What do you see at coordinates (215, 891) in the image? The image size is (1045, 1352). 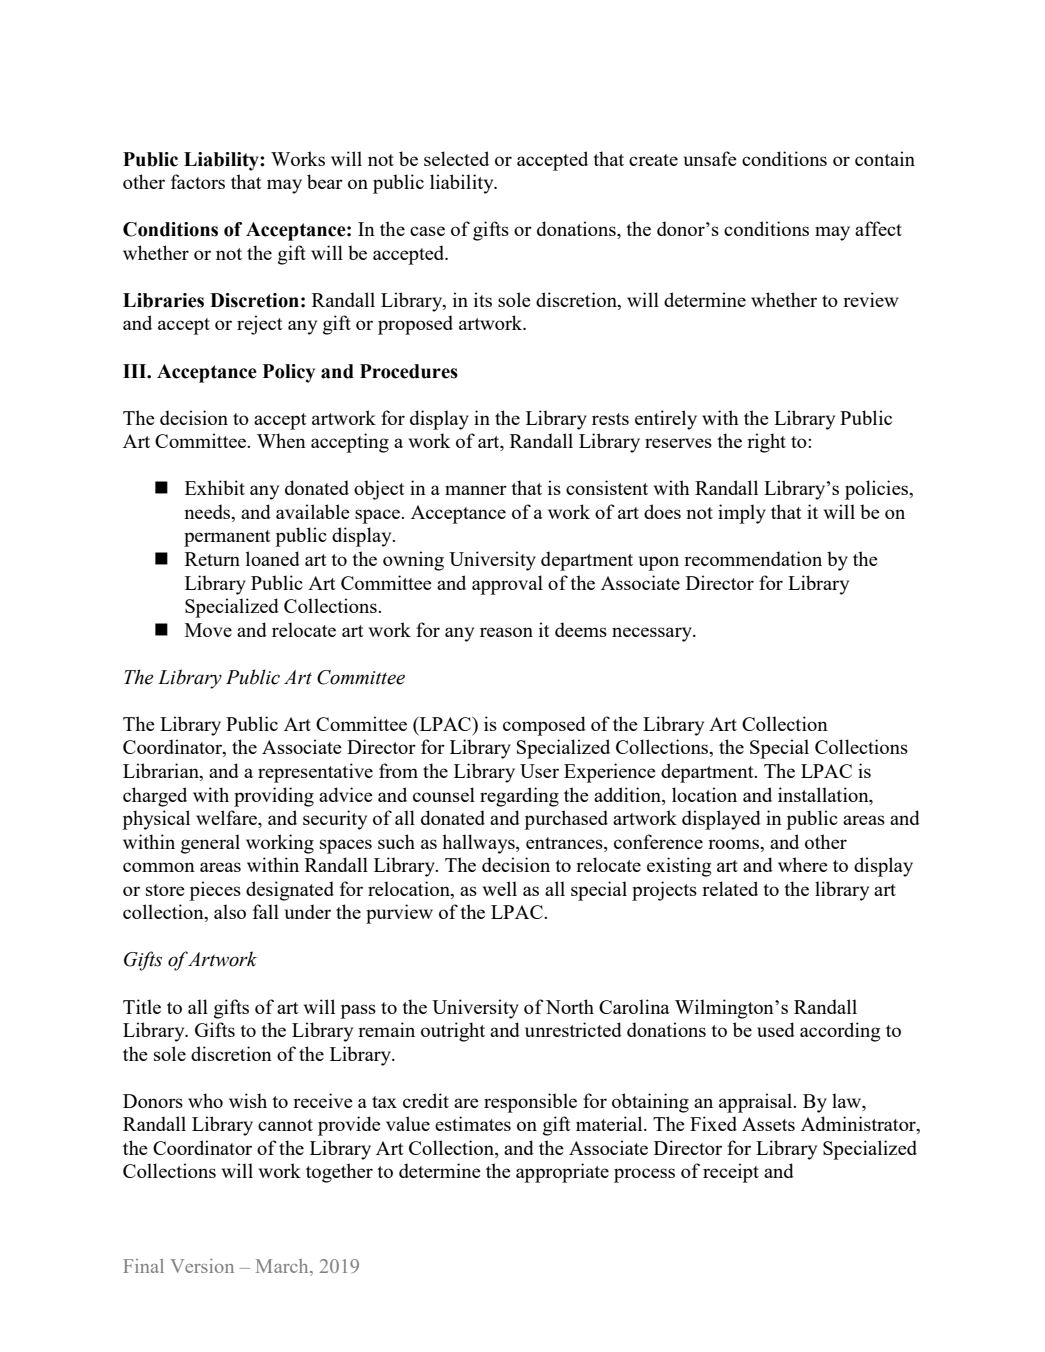 I see `pieces` at bounding box center [215, 891].
